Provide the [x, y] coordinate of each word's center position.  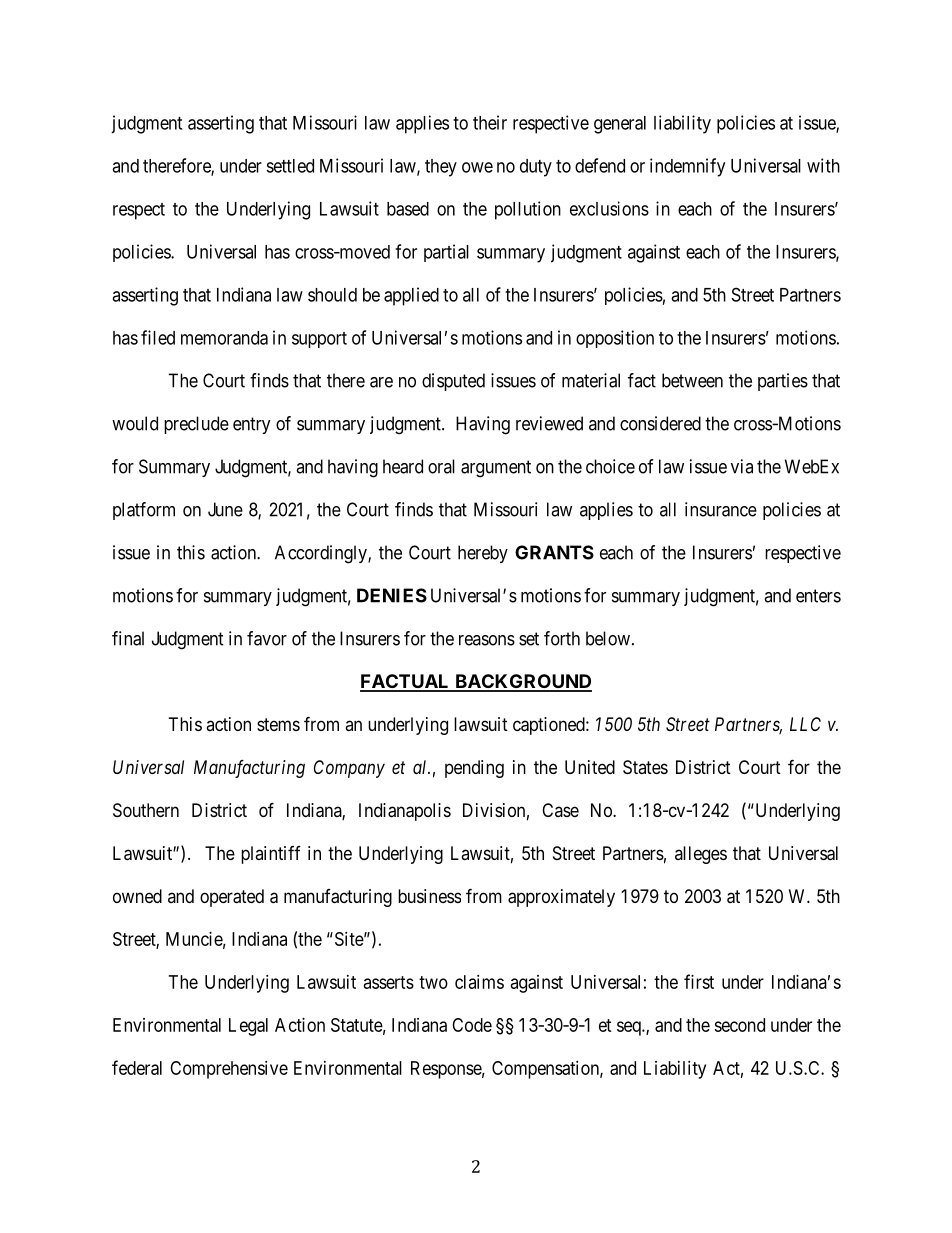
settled [290, 166]
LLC [805, 724]
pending [474, 769]
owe [477, 167]
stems [278, 724]
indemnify [687, 167]
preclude [196, 425]
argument [496, 469]
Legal [248, 1027]
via [742, 466]
